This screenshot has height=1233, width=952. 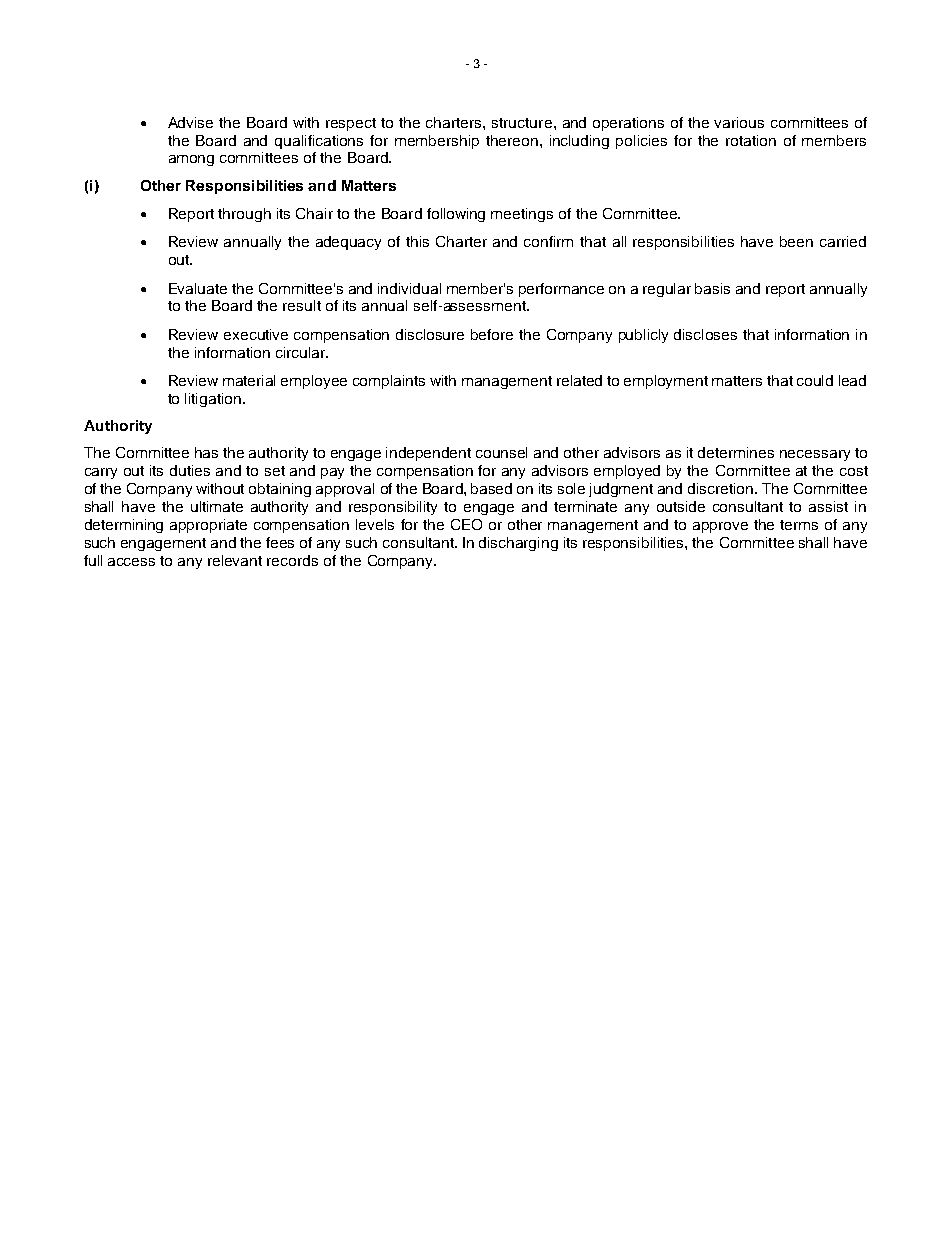 What do you see at coordinates (512, 140) in the screenshot?
I see `thereon` at bounding box center [512, 140].
